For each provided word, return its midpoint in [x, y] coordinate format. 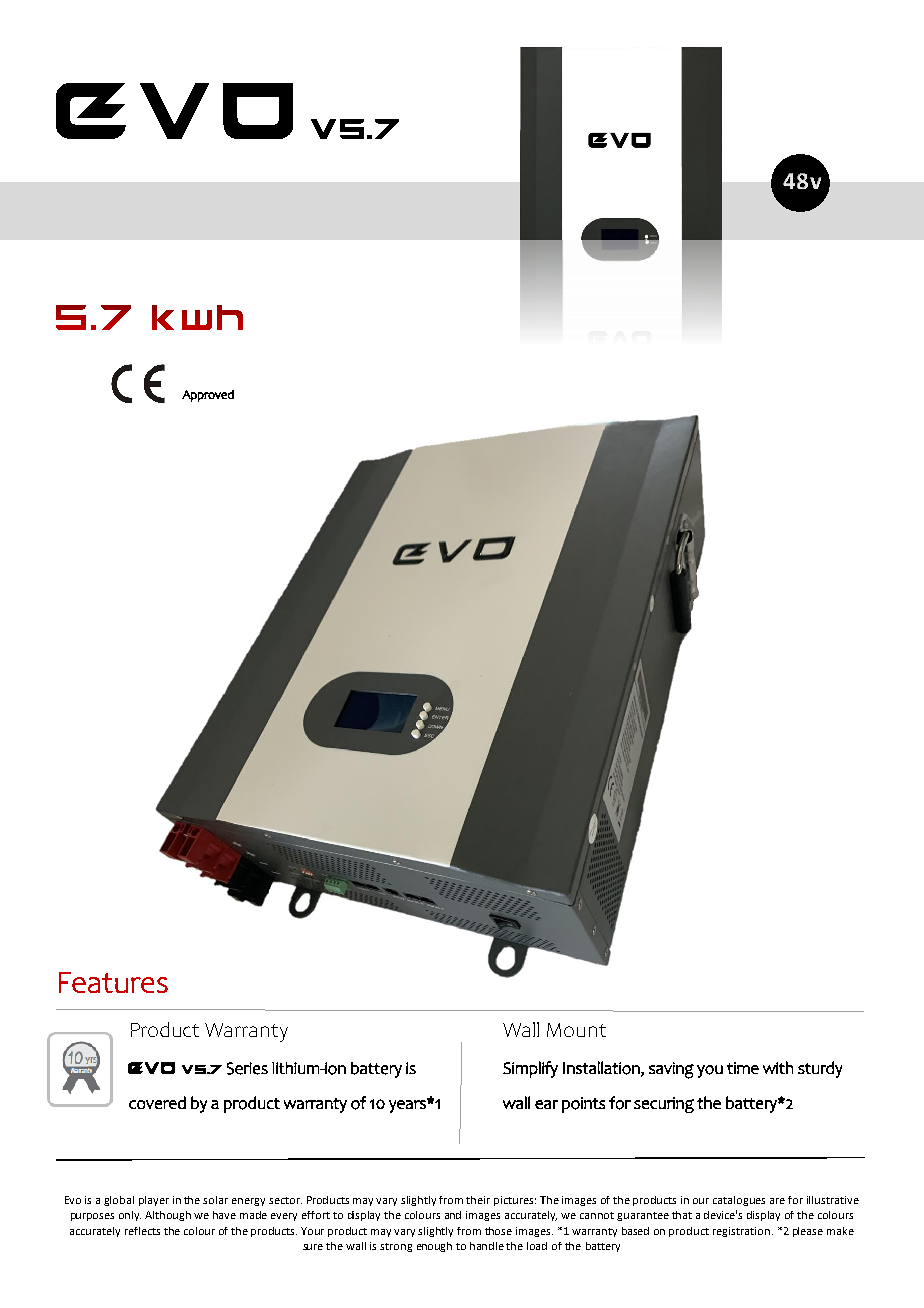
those [498, 1231]
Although [168, 1216]
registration [741, 1232]
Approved [208, 396]
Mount [576, 1030]
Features [113, 982]
